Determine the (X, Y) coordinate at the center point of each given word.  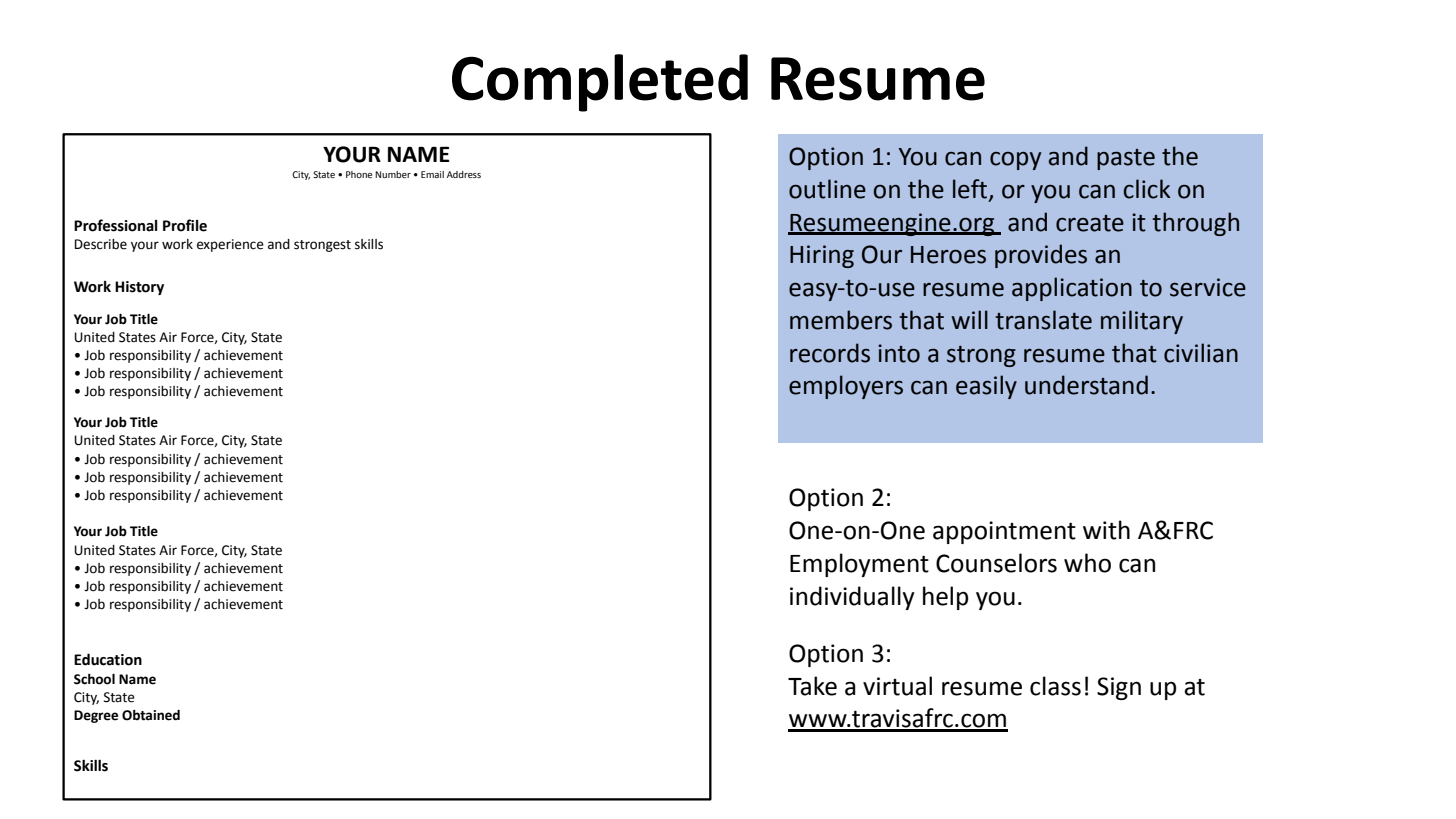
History (139, 288)
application (1072, 289)
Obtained (151, 715)
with (1106, 530)
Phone (359, 174)
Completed (600, 83)
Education (108, 659)
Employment (859, 565)
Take (812, 686)
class (1055, 686)
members (841, 320)
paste (1126, 159)
